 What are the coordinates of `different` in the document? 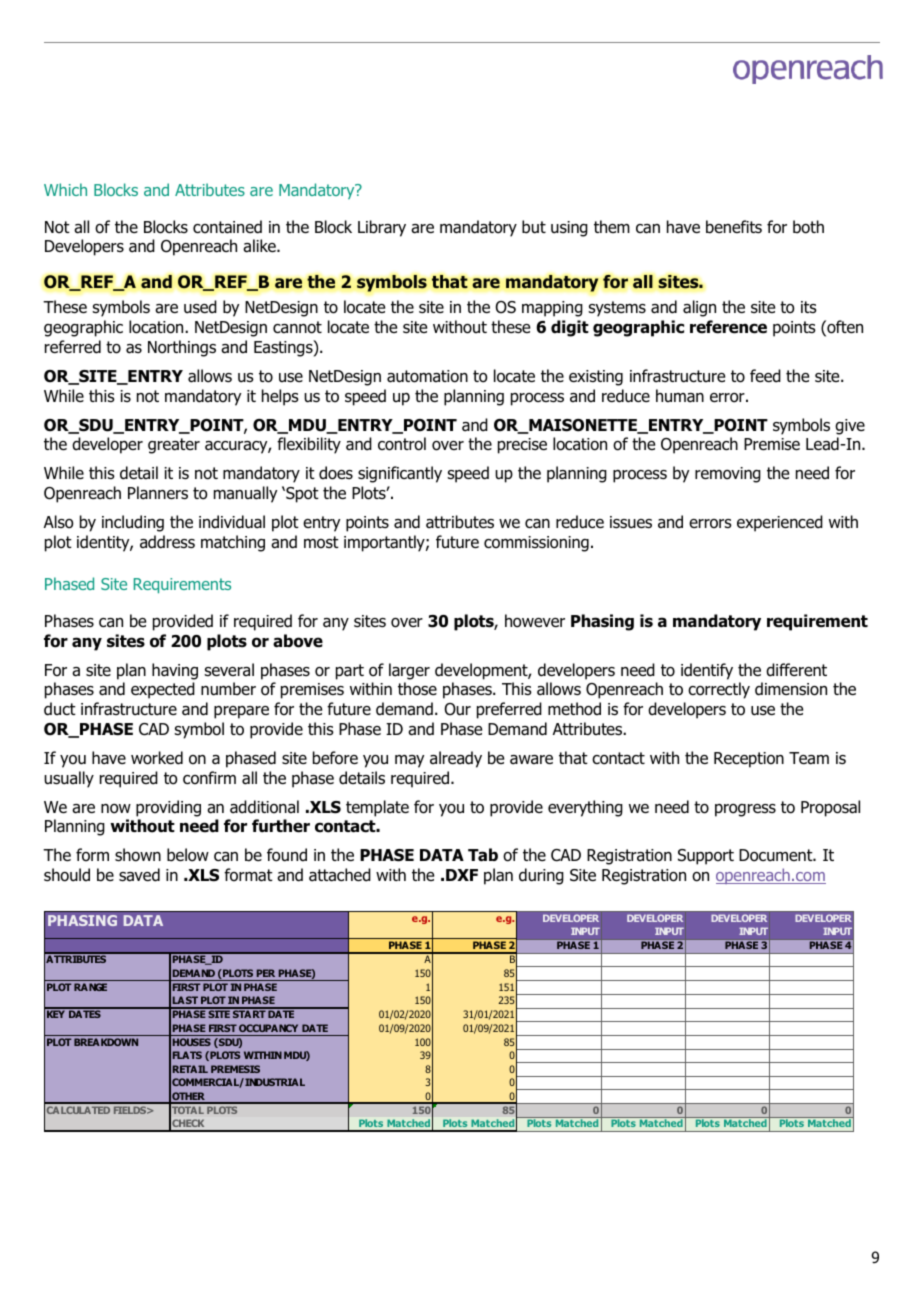 It's located at (796, 670).
